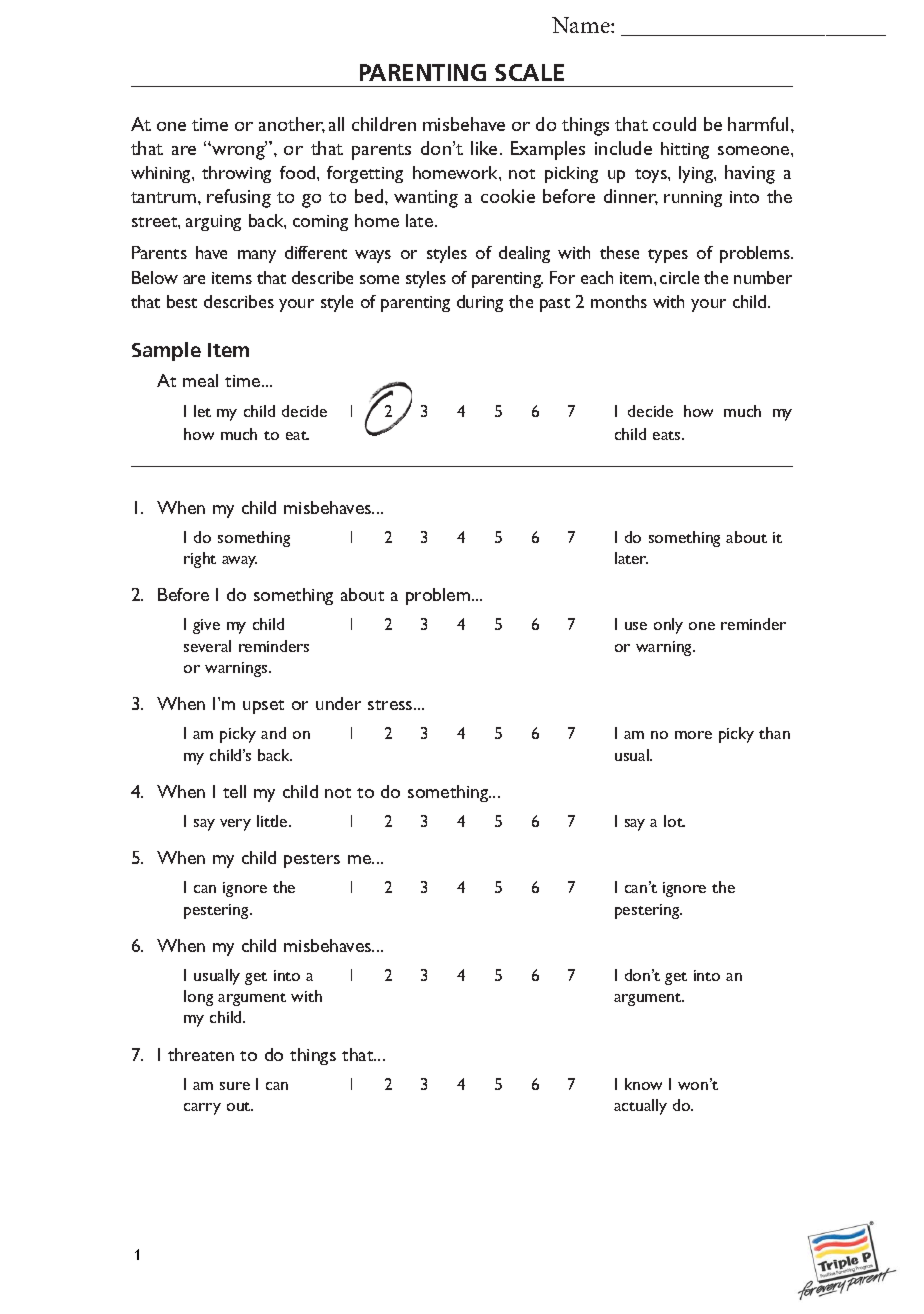 This screenshot has height=1314, width=924. Describe the element at coordinates (674, 124) in the screenshot. I see `could` at that location.
